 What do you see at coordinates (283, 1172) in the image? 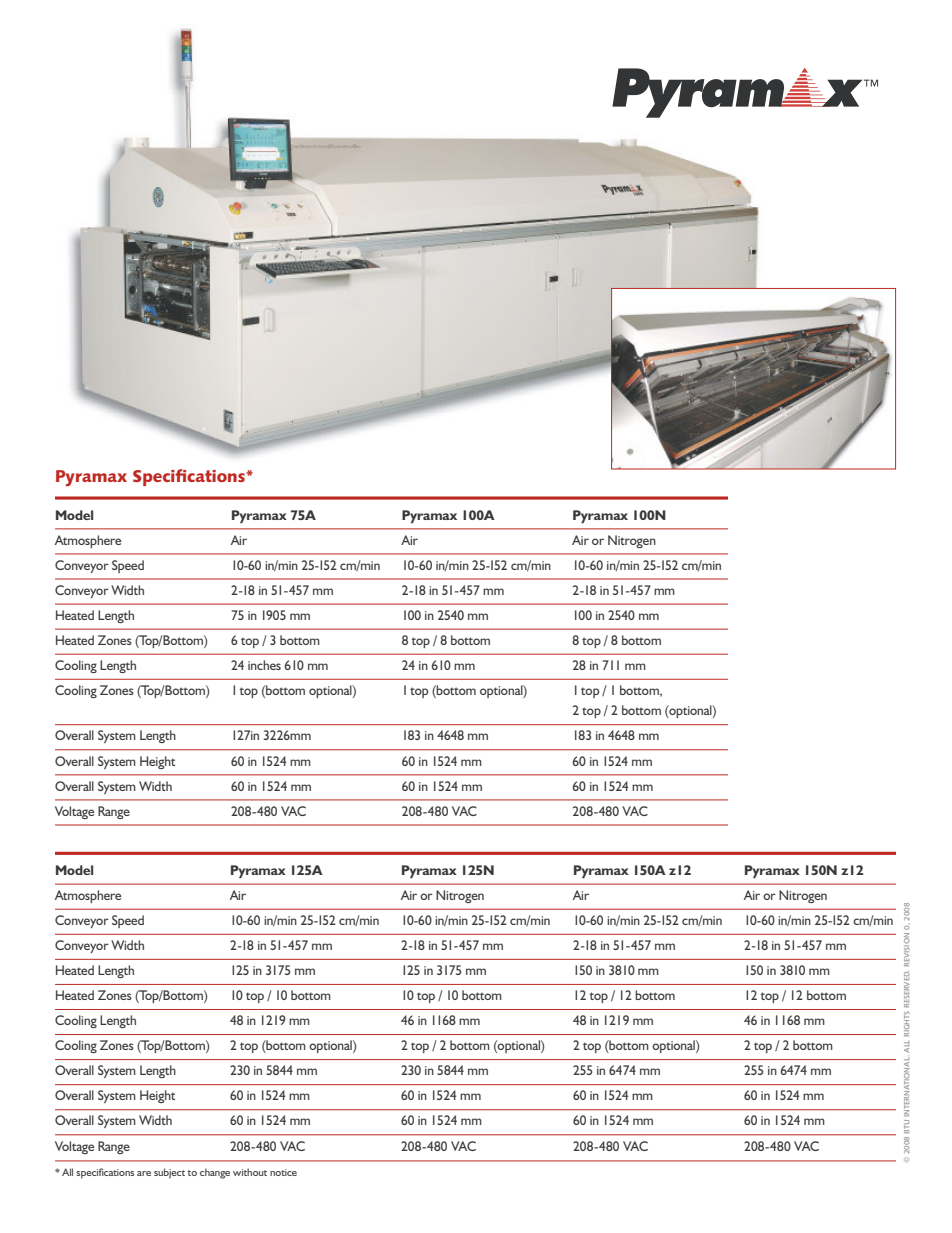
I see `notice` at bounding box center [283, 1172].
